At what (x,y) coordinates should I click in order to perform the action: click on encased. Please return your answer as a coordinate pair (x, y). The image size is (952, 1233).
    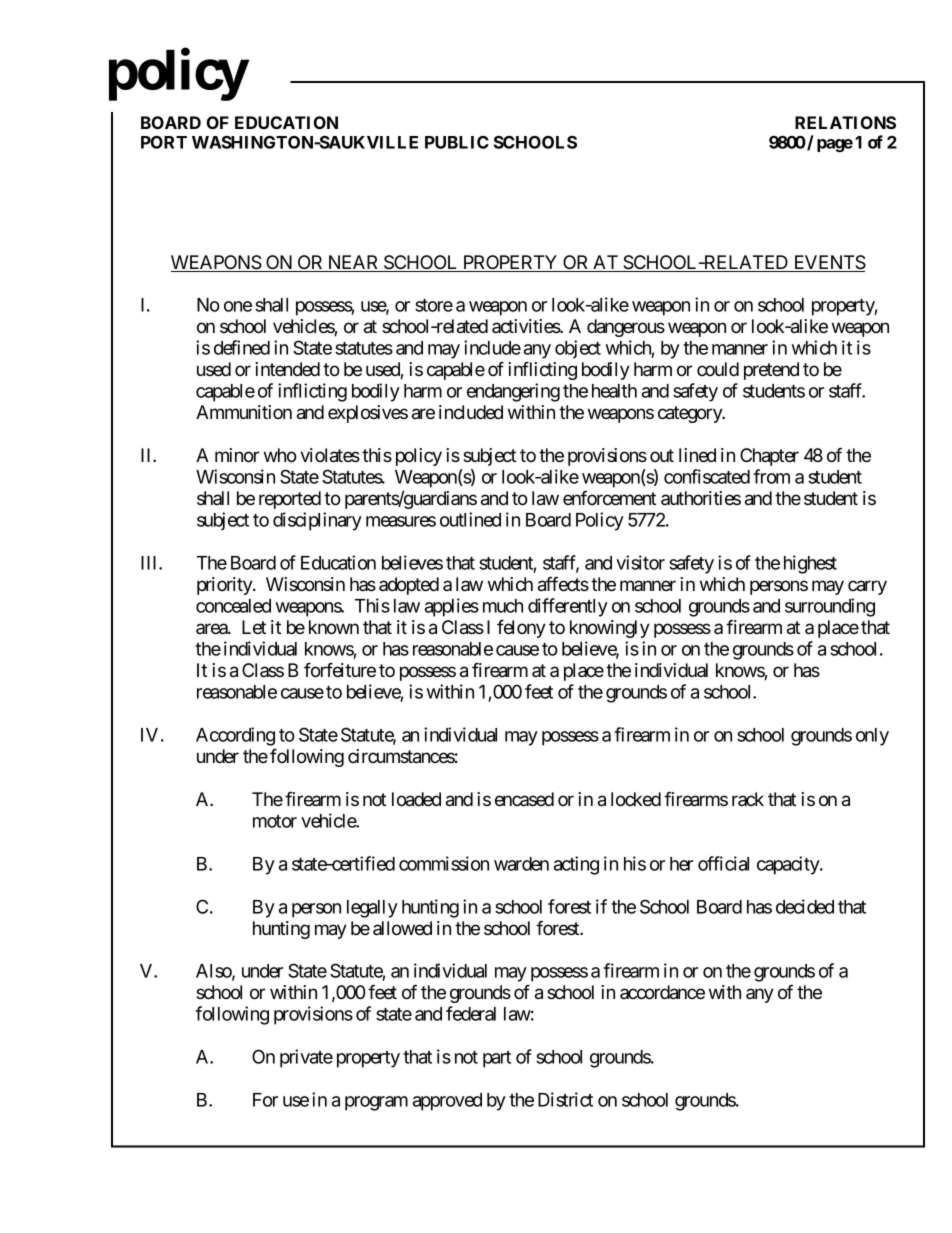
    Looking at the image, I should click on (524, 799).
